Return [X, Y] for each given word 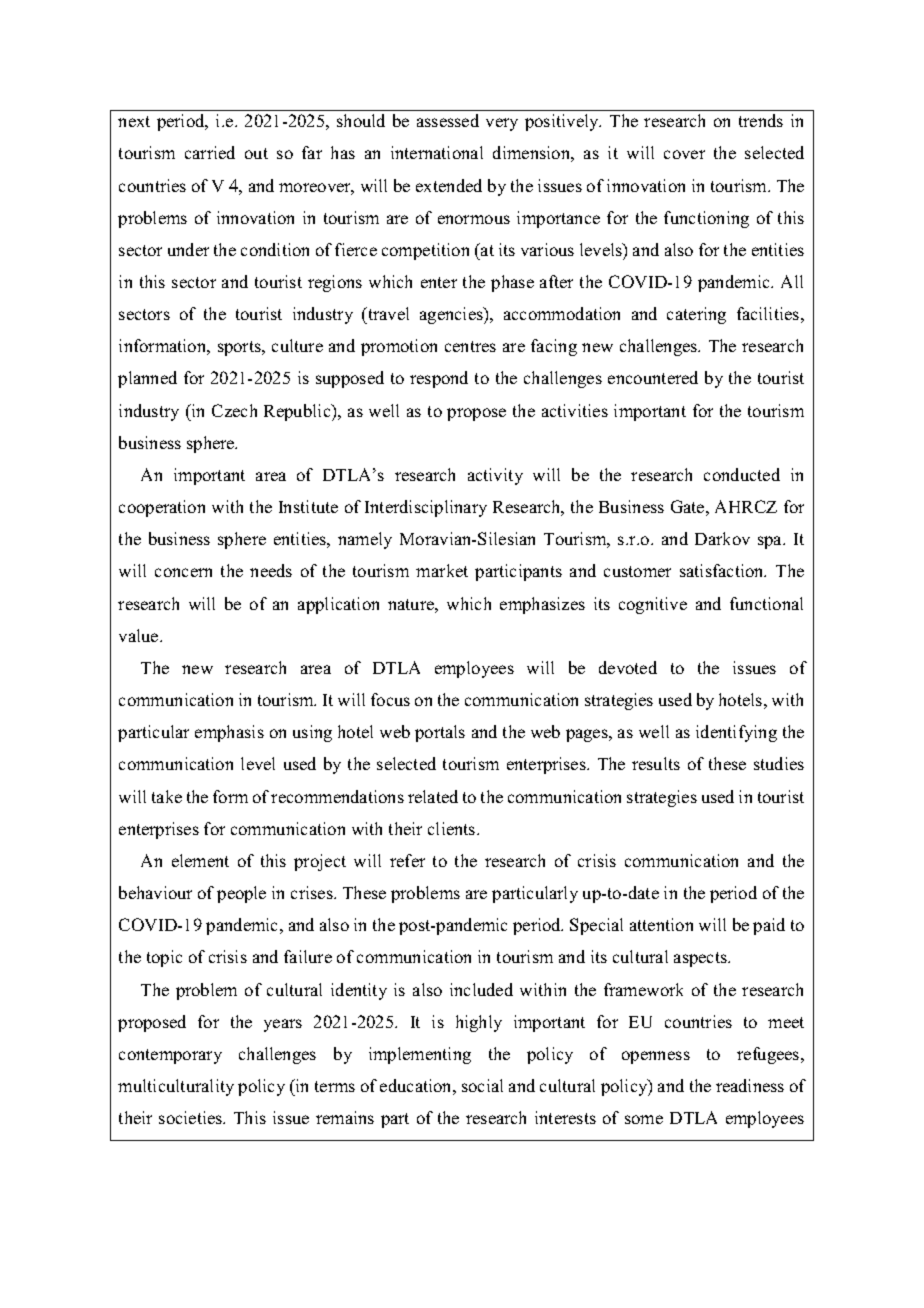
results [656, 763]
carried [210, 152]
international [437, 152]
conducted [742, 474]
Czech [234, 410]
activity [495, 476]
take [167, 796]
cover [684, 154]
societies [192, 1117]
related [433, 796]
